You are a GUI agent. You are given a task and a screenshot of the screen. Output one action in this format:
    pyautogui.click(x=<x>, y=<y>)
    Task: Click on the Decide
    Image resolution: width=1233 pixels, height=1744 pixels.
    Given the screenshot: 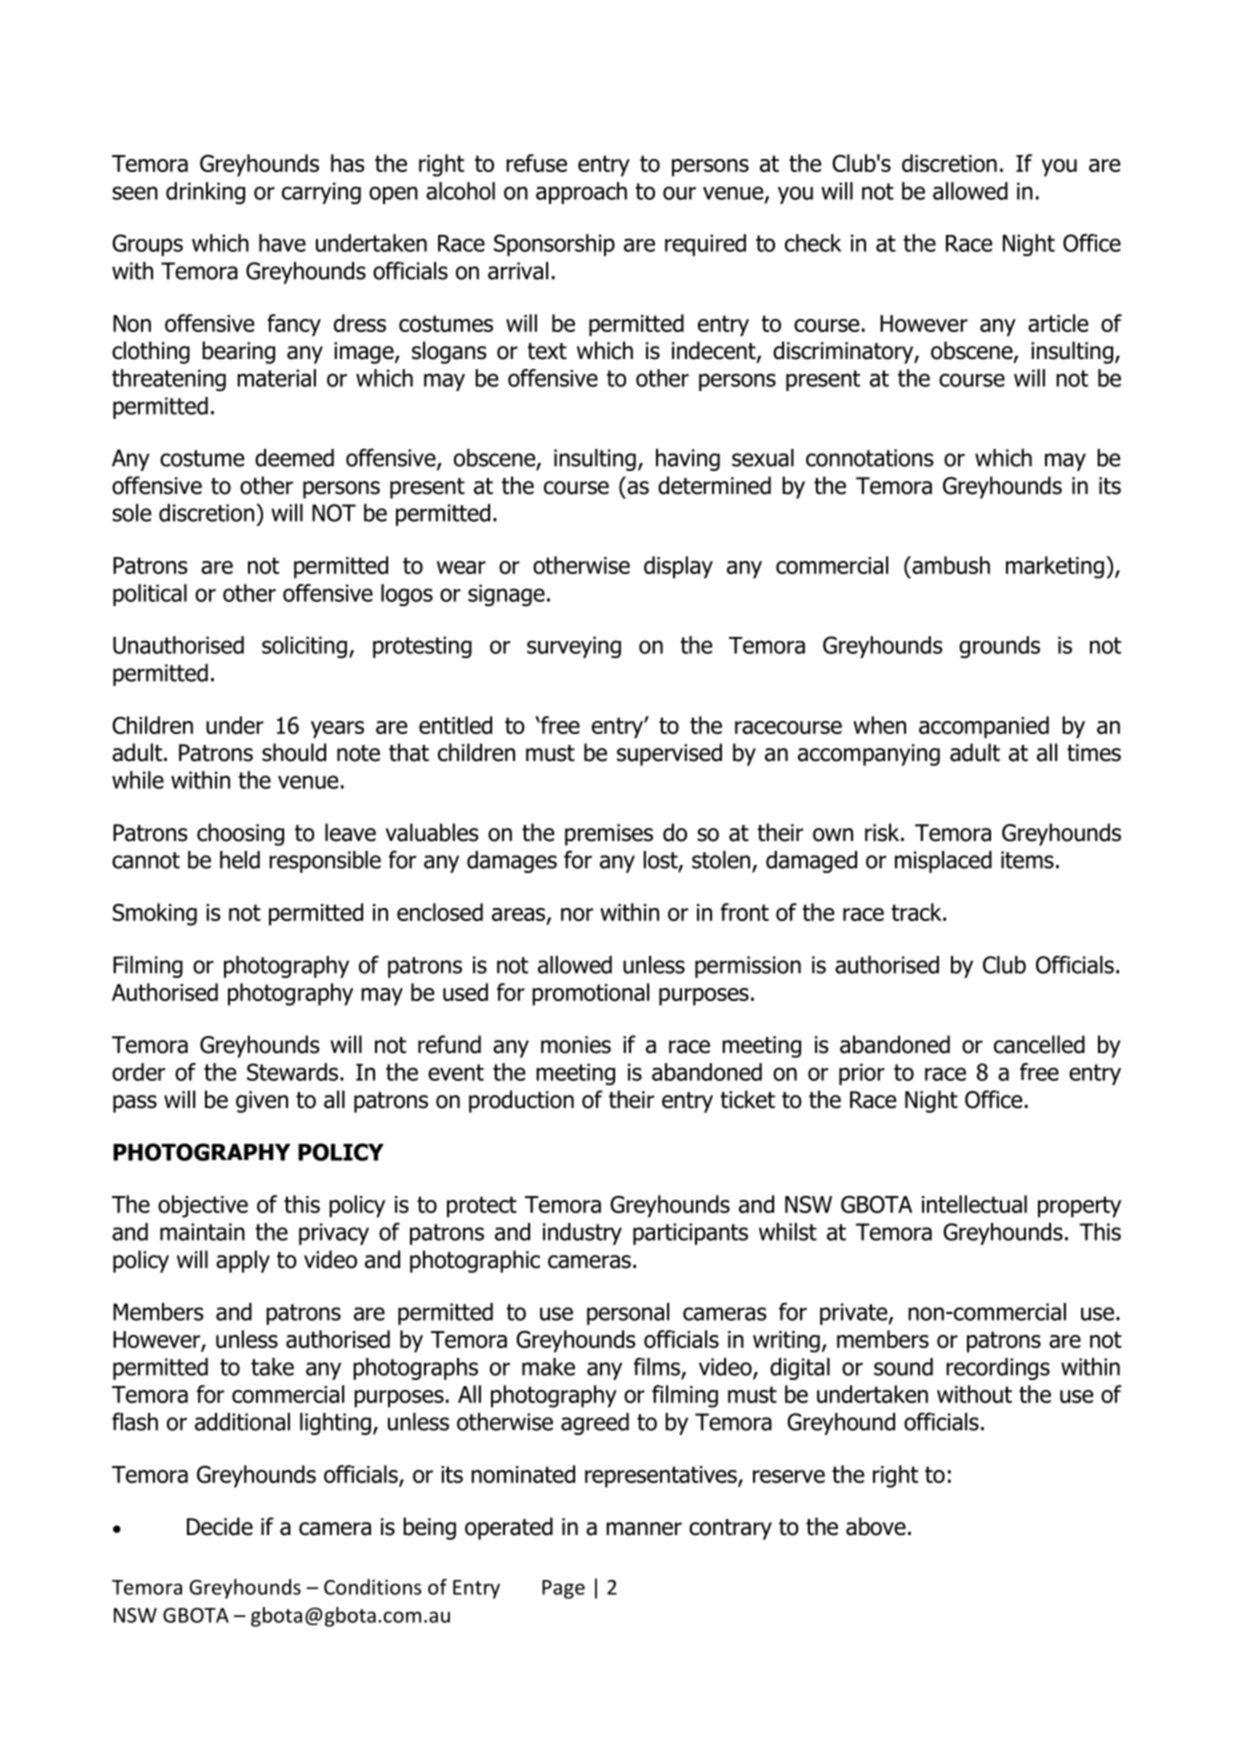 What is the action you would take?
    pyautogui.click(x=220, y=1526)
